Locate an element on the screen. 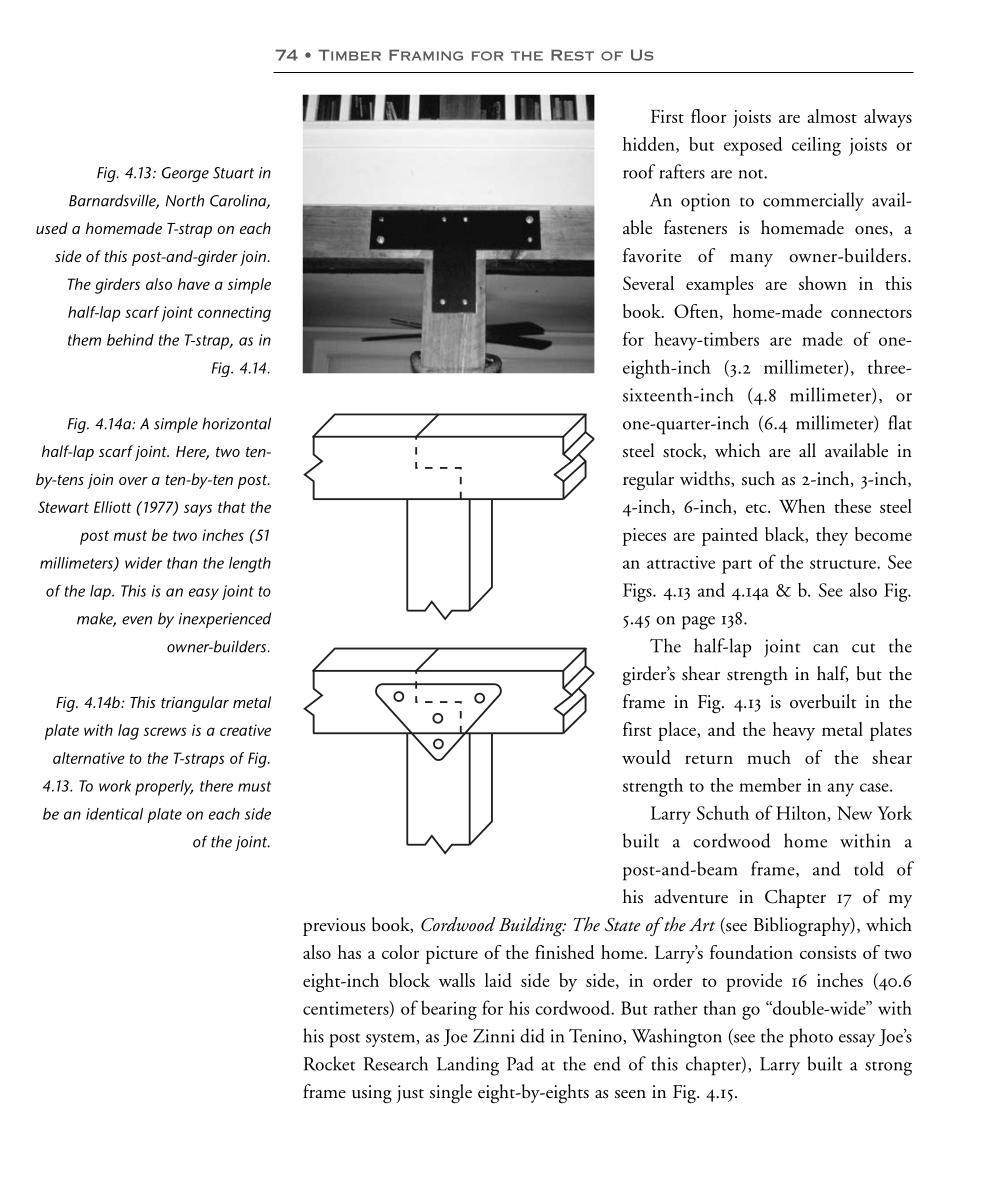  George is located at coordinates (185, 174).
